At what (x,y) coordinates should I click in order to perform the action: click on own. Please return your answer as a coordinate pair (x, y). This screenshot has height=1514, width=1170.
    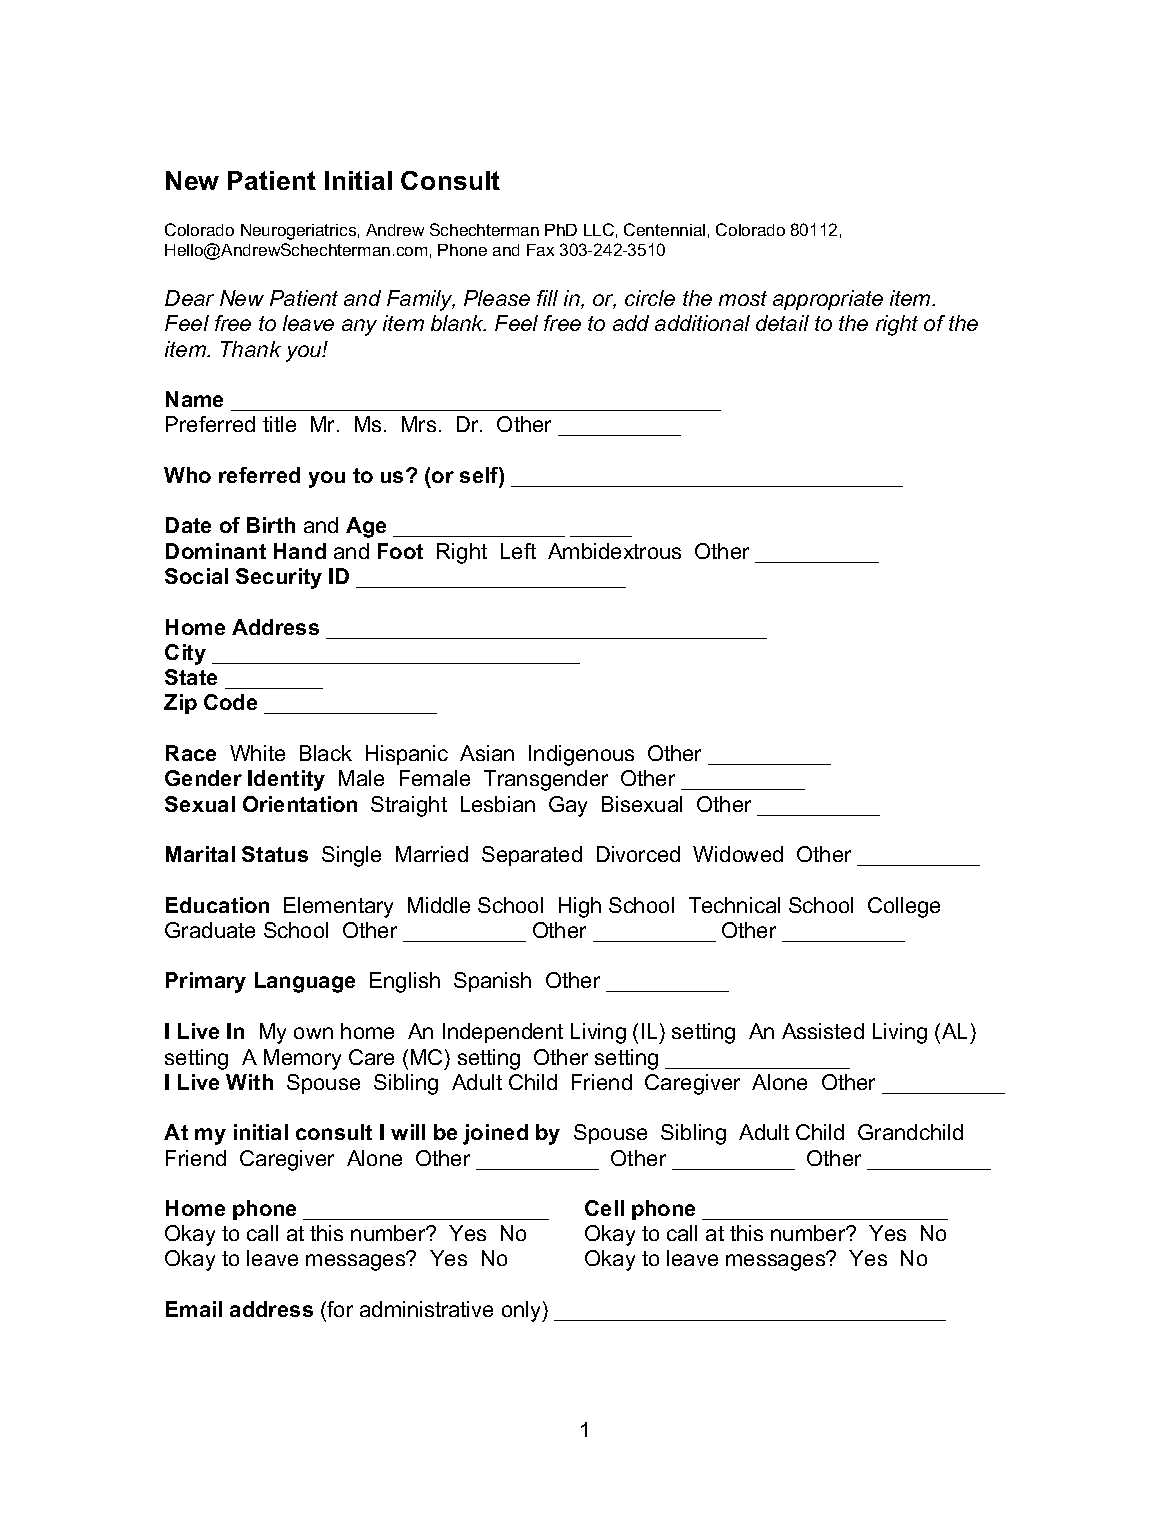
    Looking at the image, I should click on (313, 1033).
